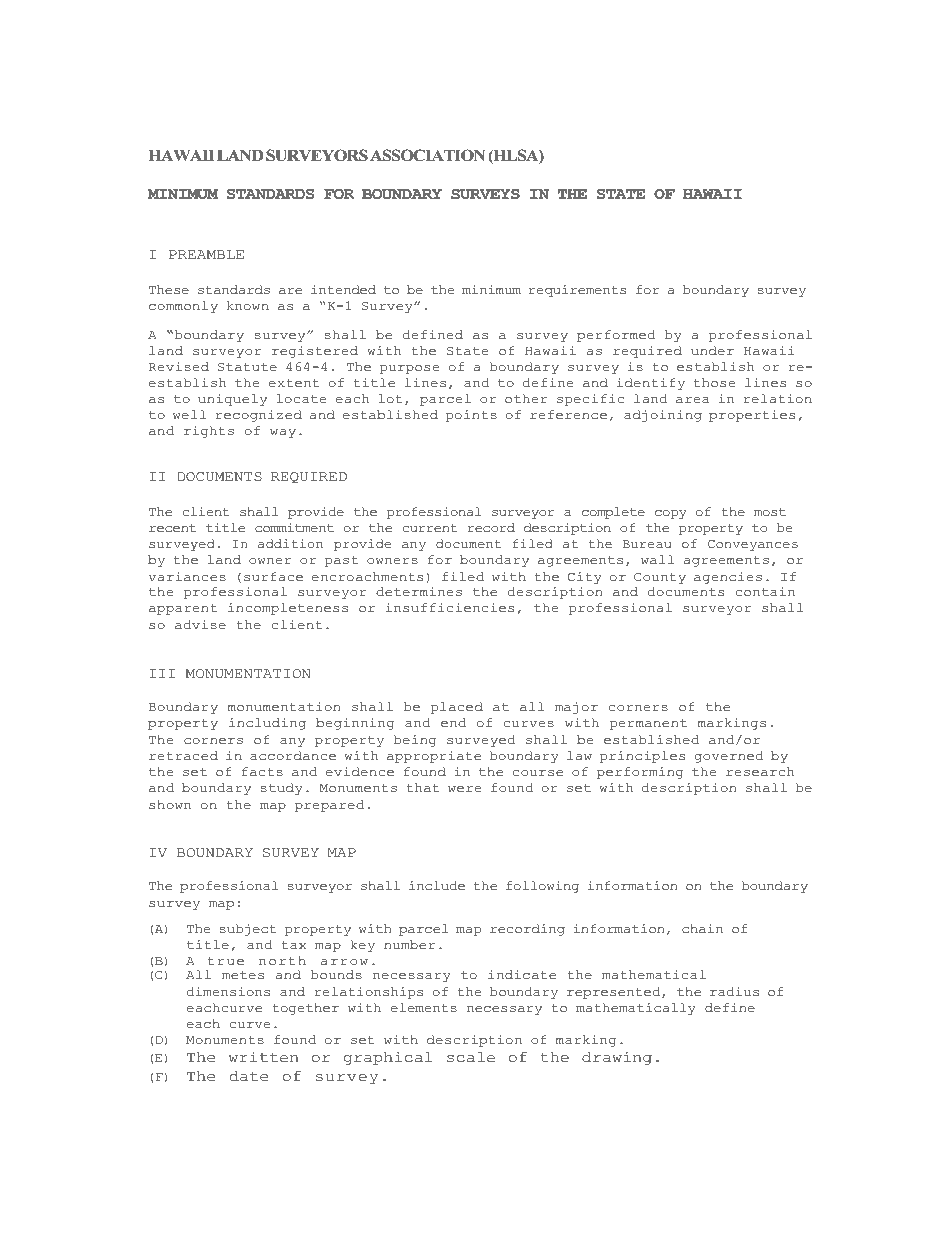 This screenshot has width=952, height=1233. Describe the element at coordinates (209, 432) in the screenshot. I see `rights` at that location.
